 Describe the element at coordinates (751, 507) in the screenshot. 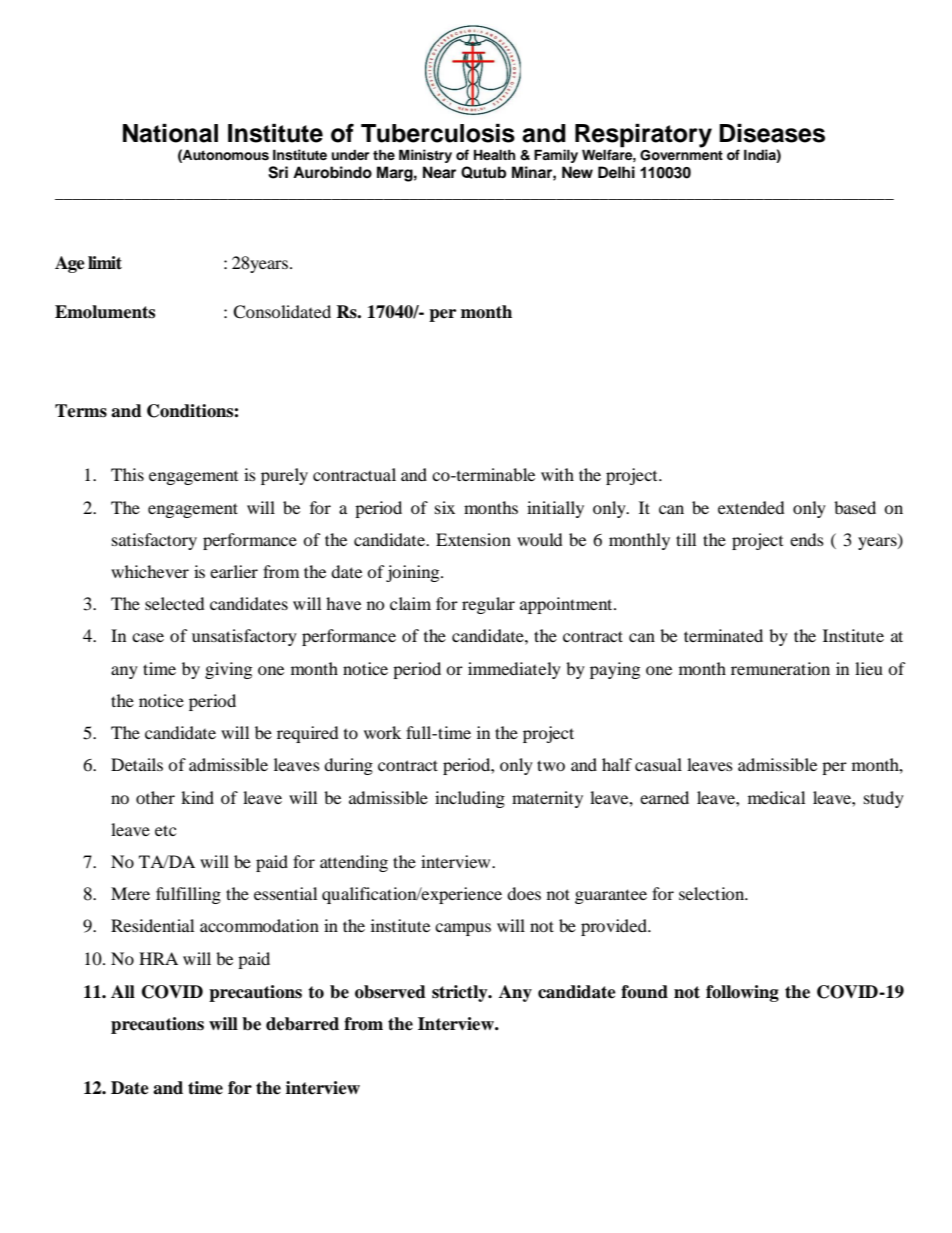

I see `extended` at that location.
